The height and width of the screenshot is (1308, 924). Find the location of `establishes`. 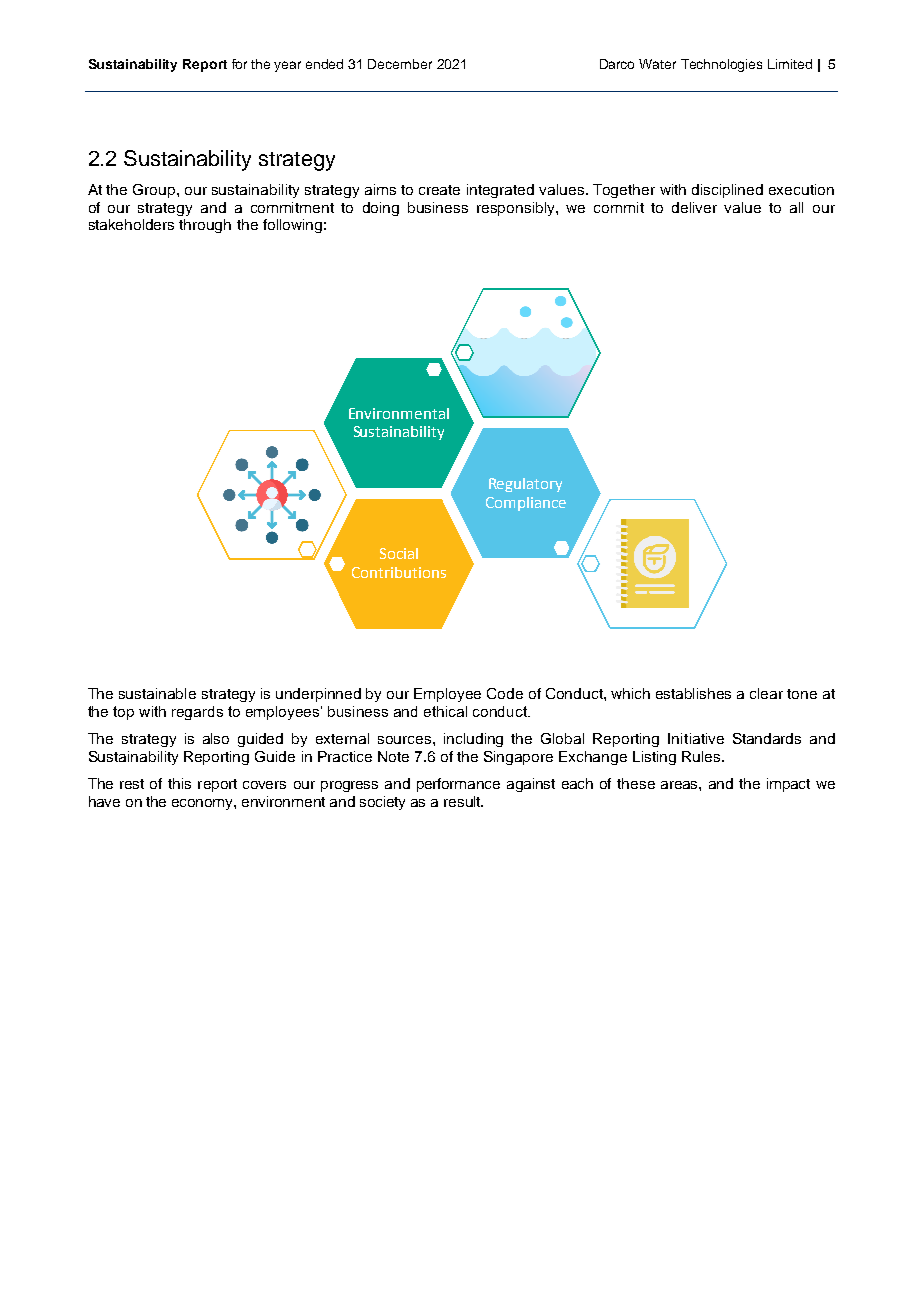

establishes is located at coordinates (693, 693).
